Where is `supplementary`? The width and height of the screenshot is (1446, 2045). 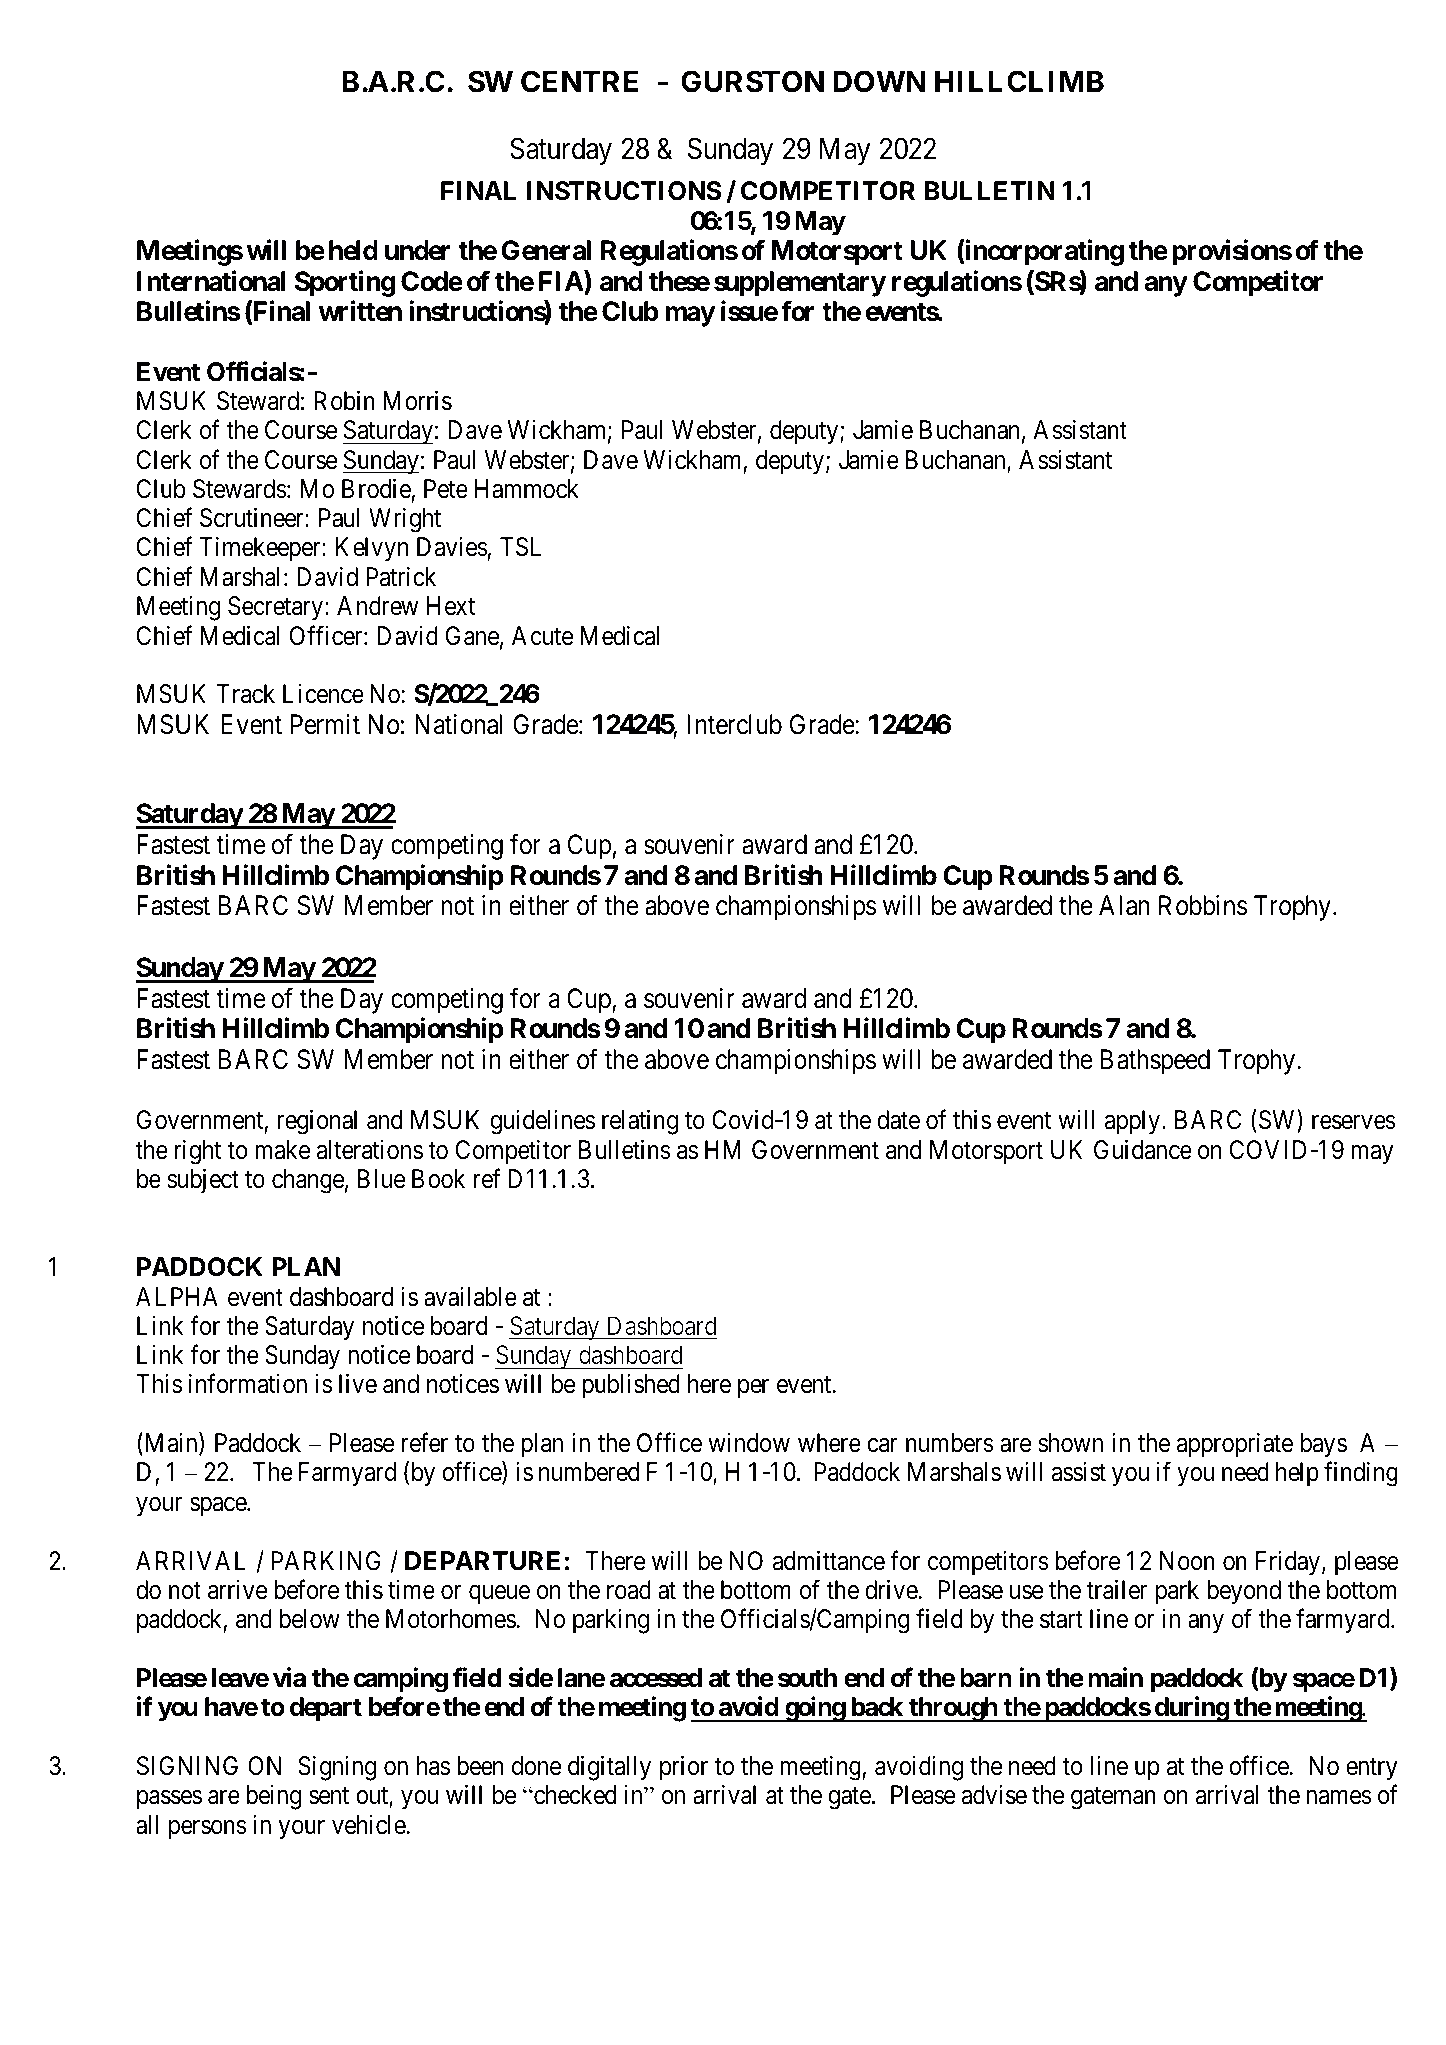
supplementary is located at coordinates (800, 284).
